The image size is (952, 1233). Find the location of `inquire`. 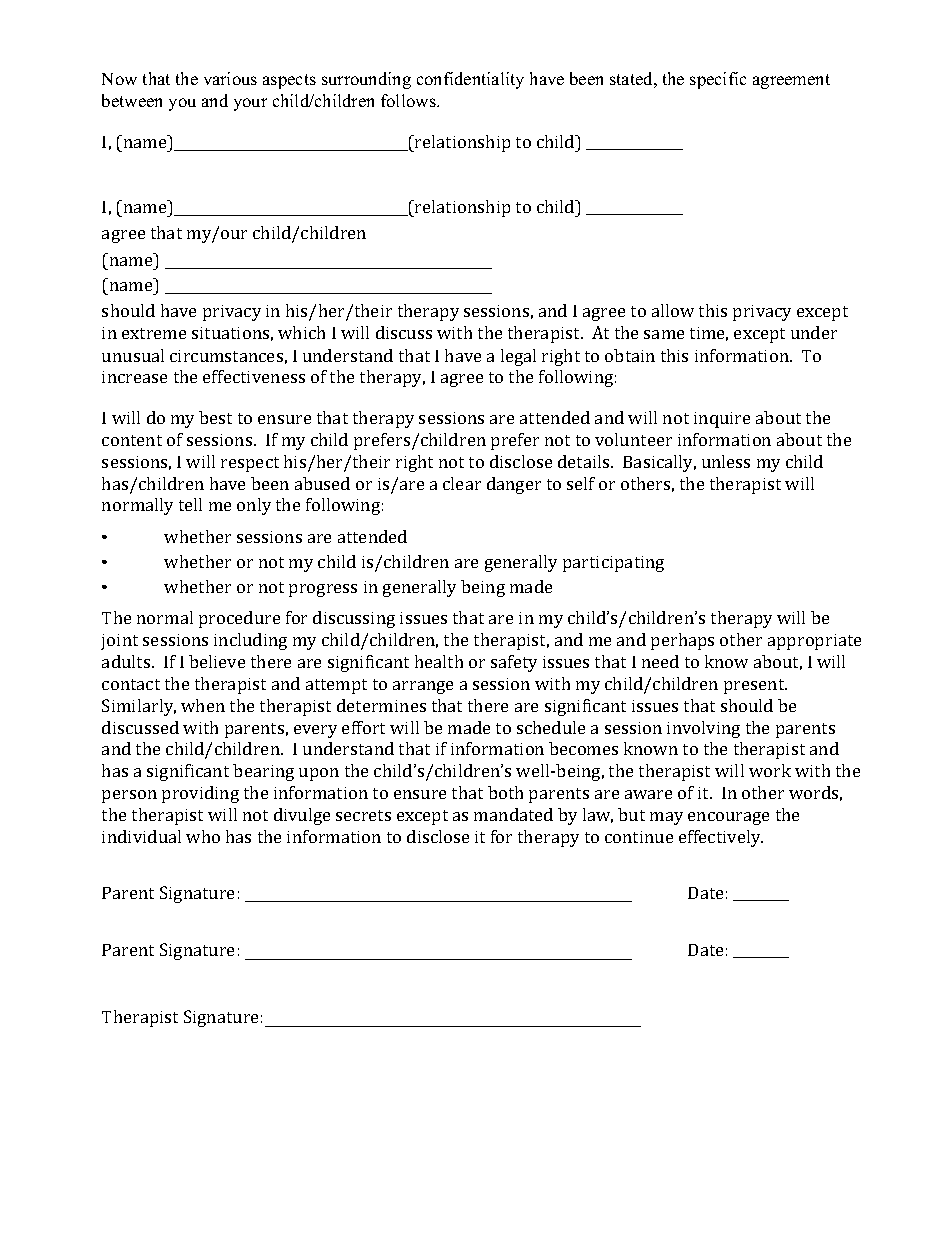

inquire is located at coordinates (722, 420).
